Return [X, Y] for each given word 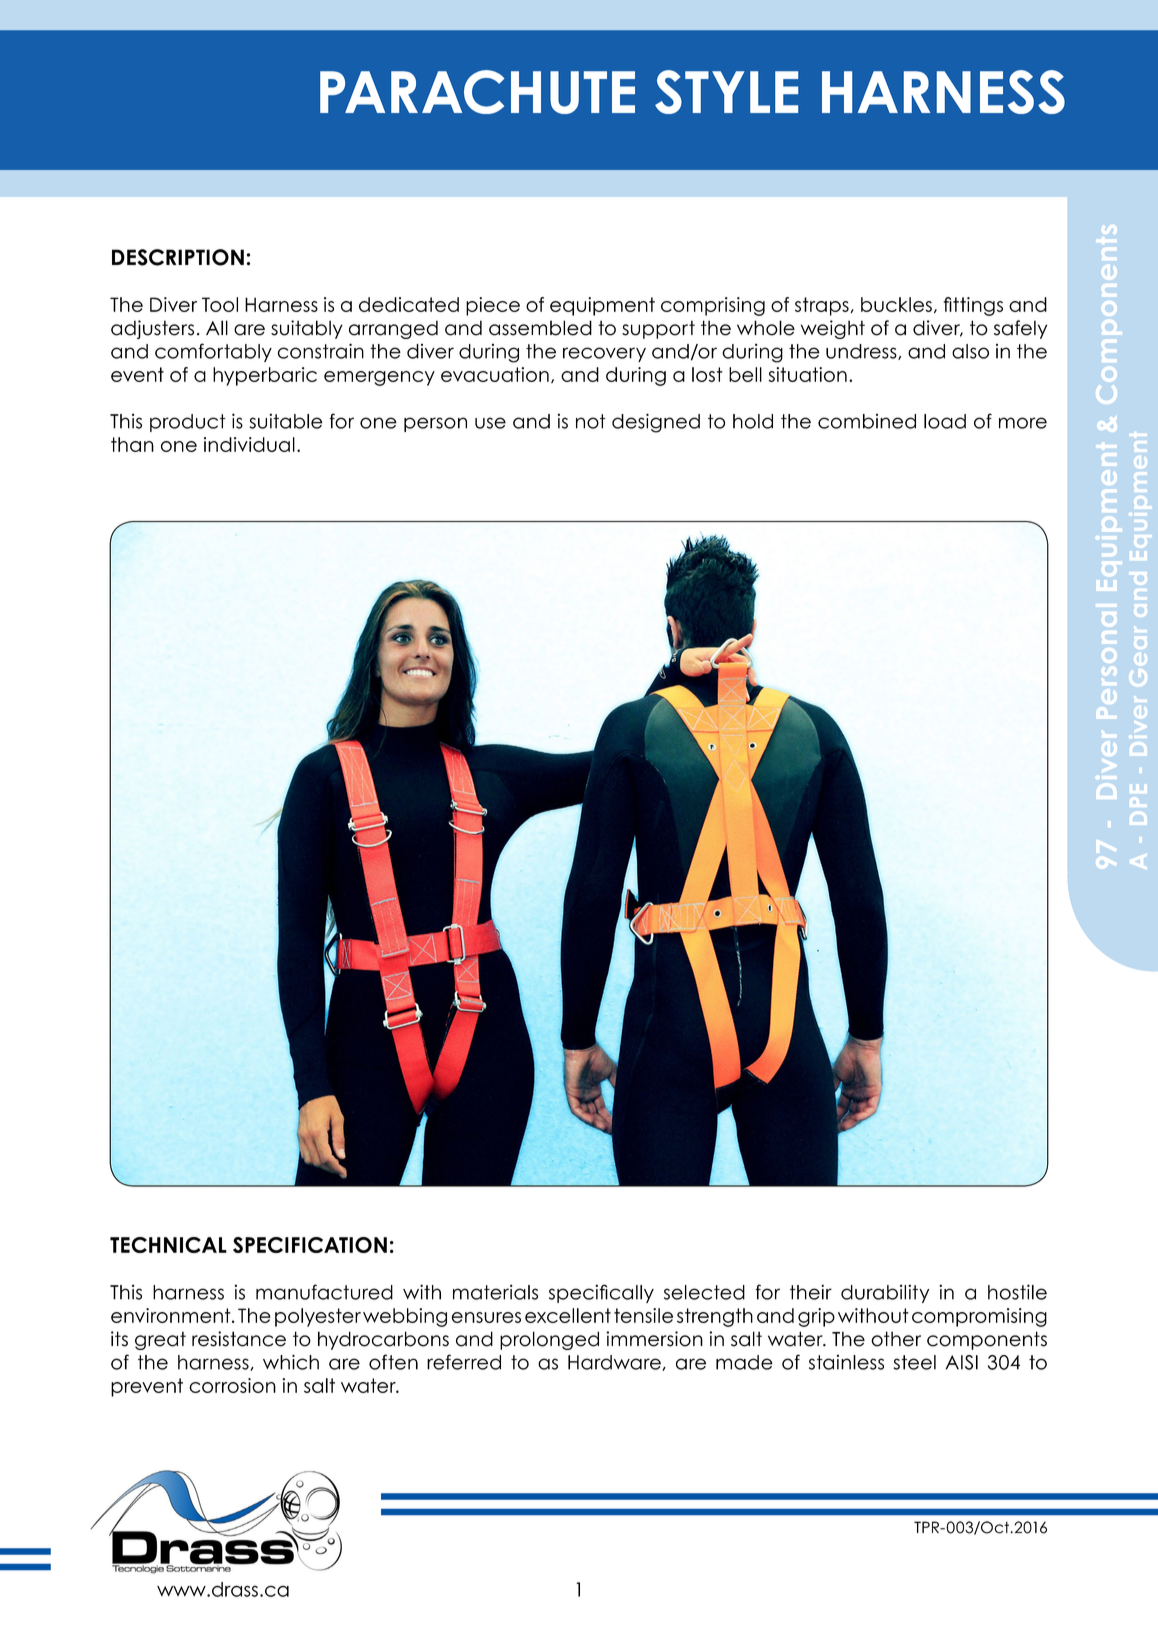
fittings [973, 306]
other [896, 1339]
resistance [239, 1339]
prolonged [549, 1340]
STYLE [726, 92]
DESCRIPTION [178, 257]
